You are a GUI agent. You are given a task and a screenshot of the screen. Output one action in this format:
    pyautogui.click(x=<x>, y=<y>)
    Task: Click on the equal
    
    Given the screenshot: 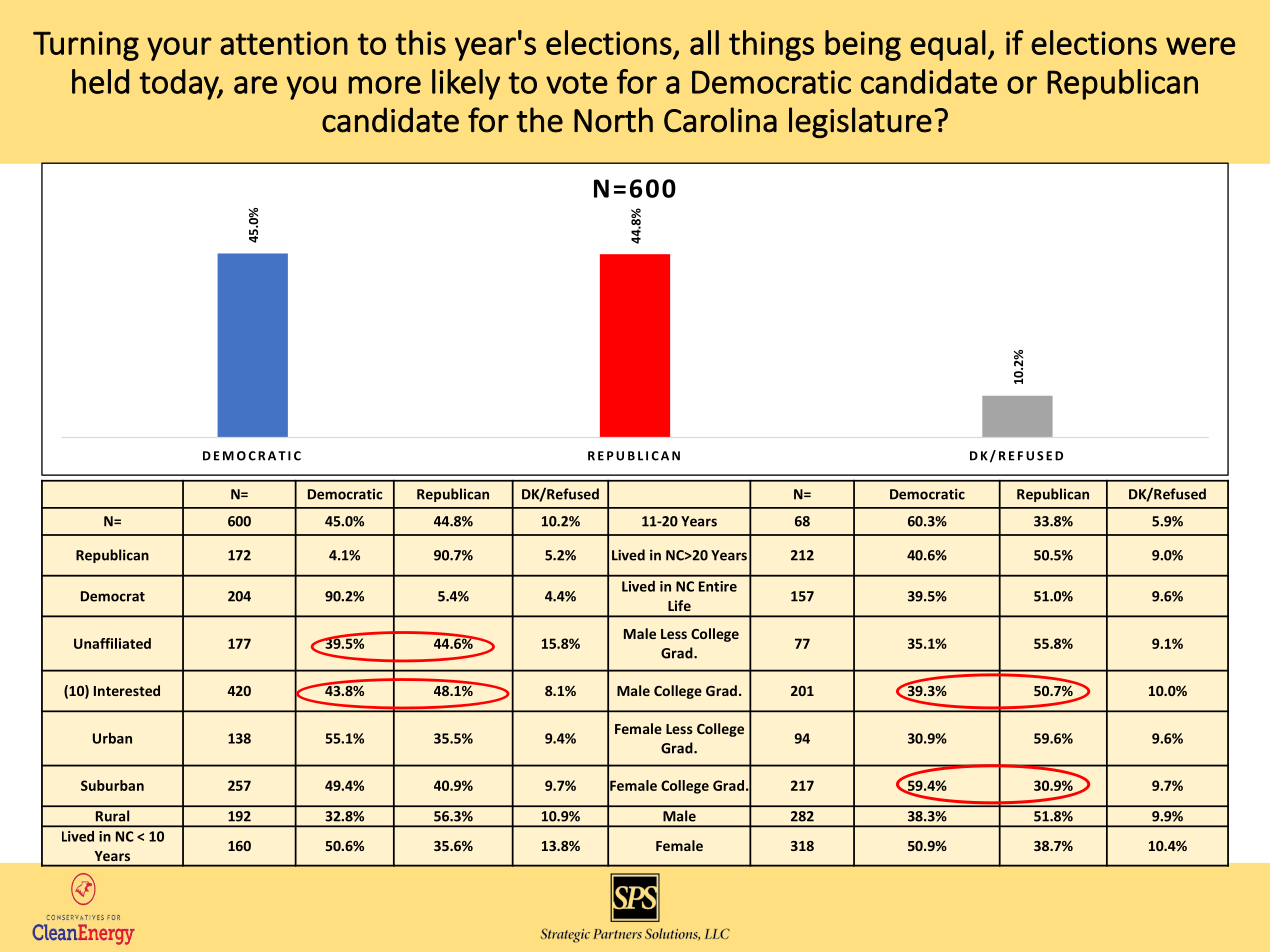 What is the action you would take?
    pyautogui.click(x=948, y=45)
